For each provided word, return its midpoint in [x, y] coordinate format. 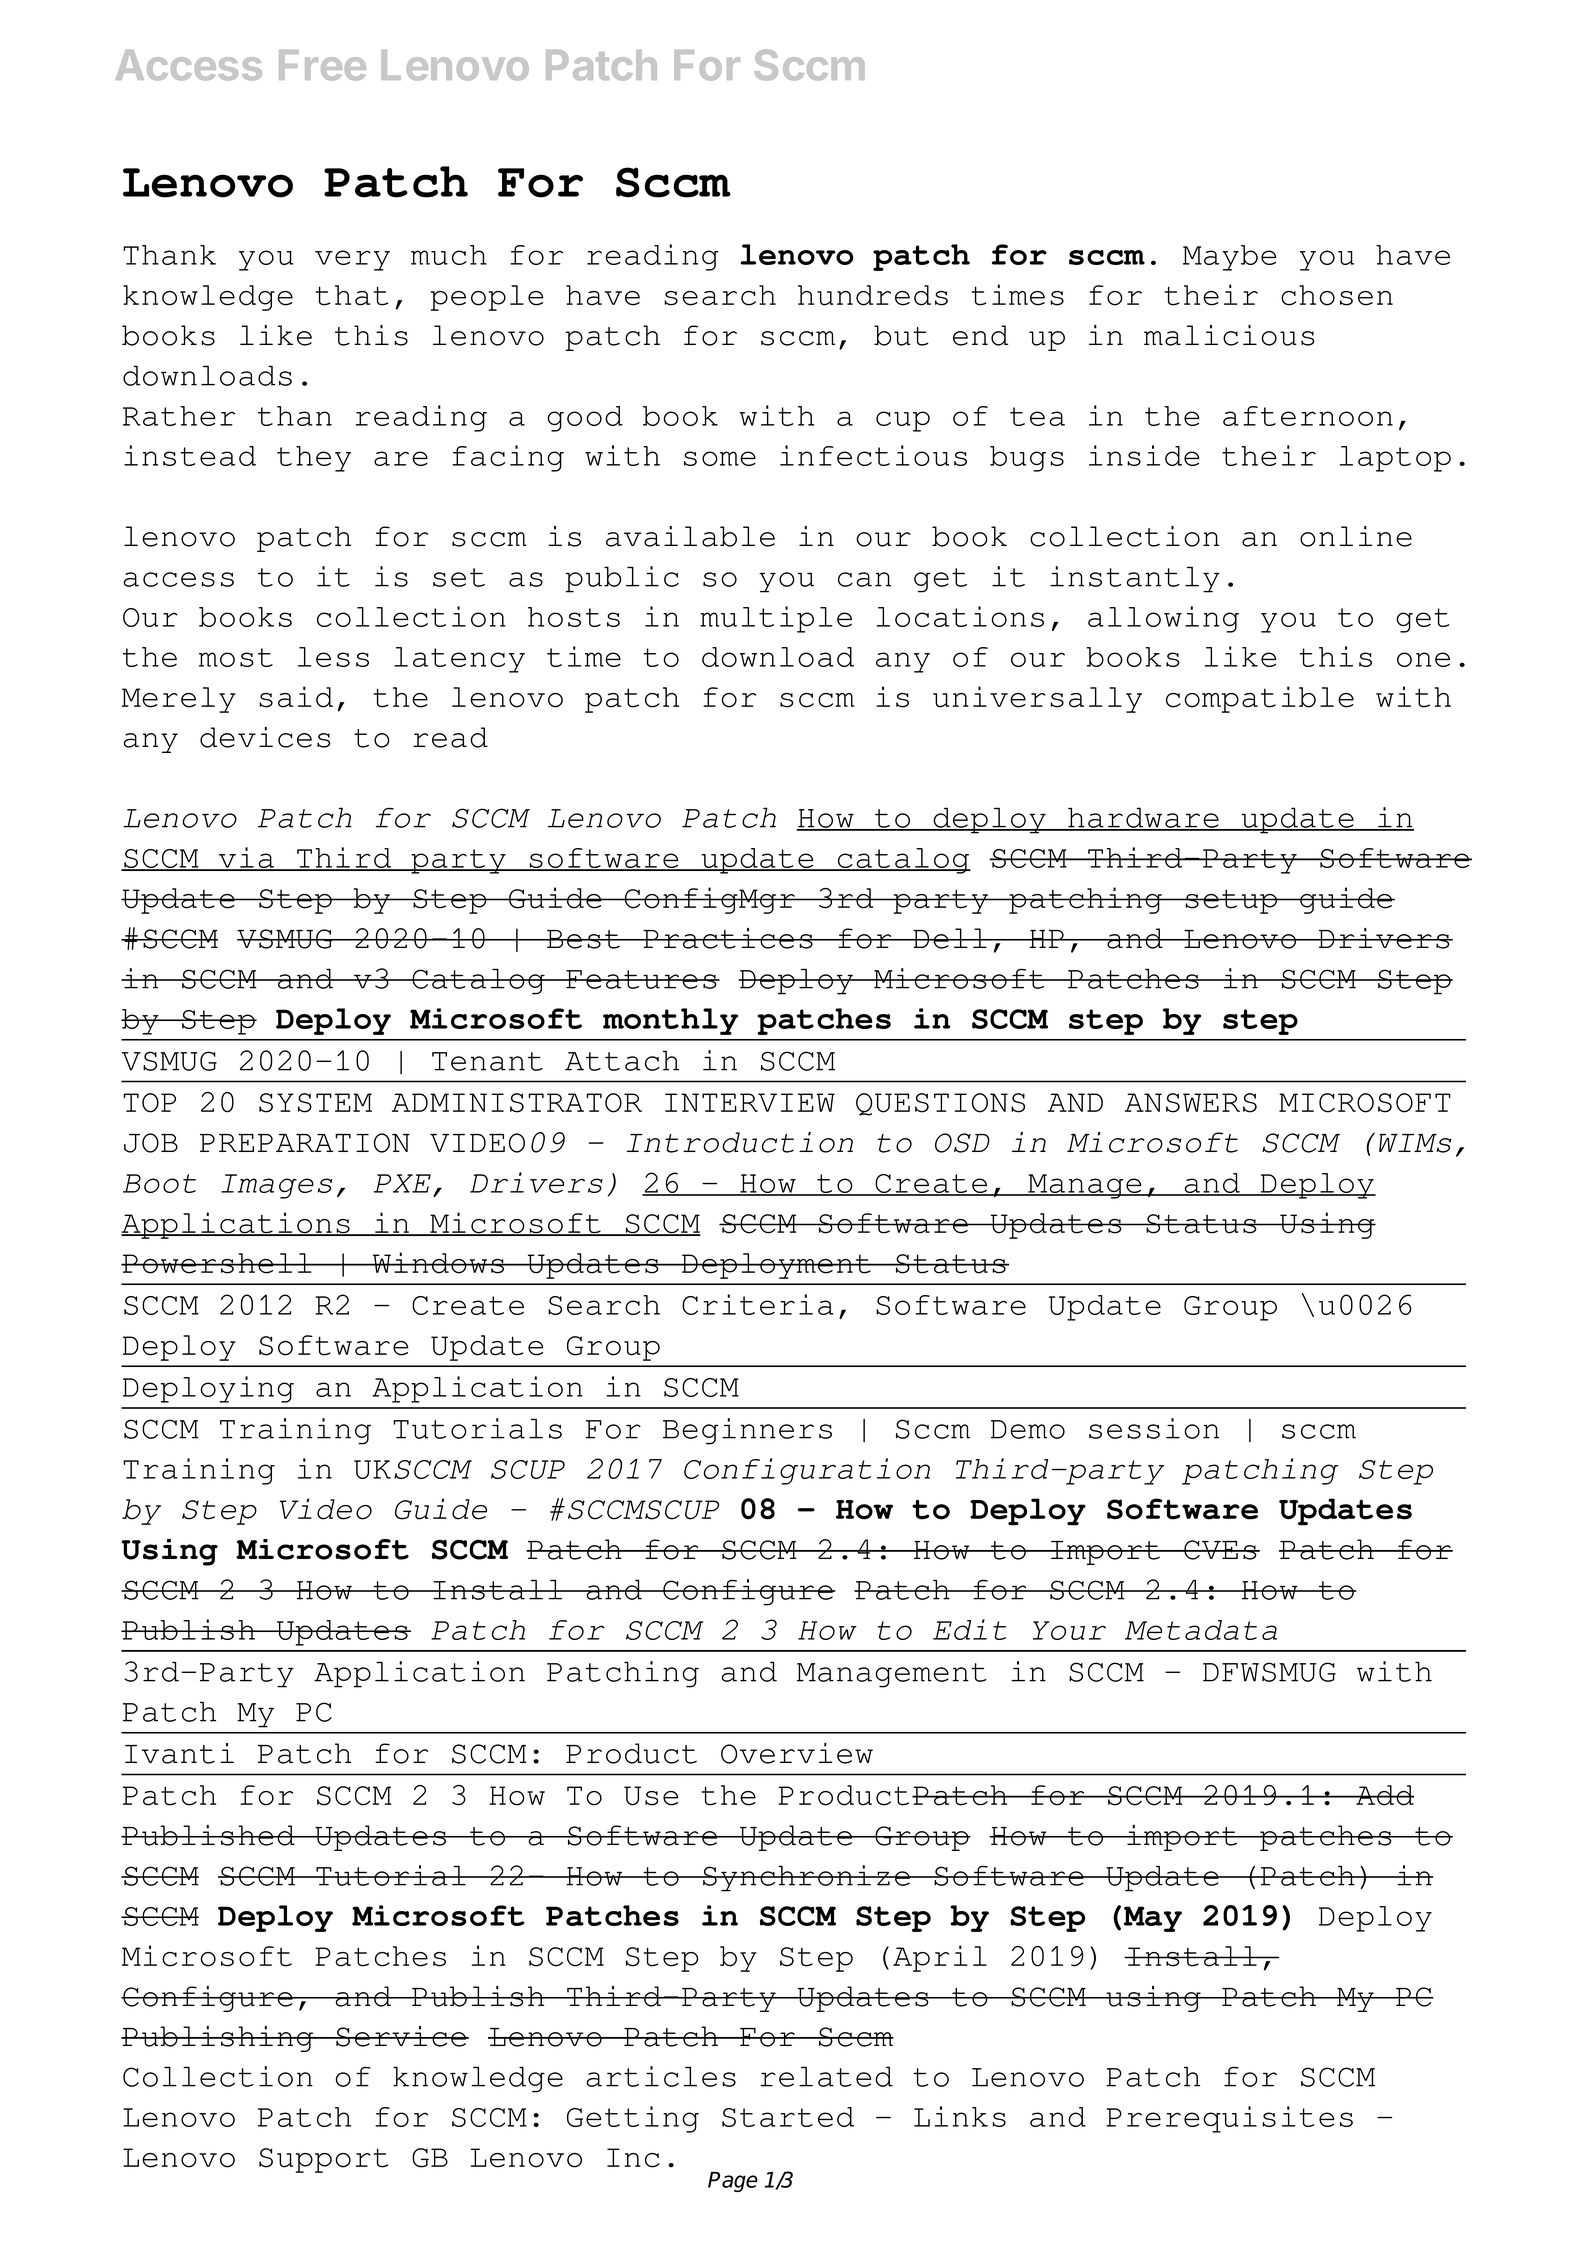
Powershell [217, 1263]
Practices [728, 938]
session [1154, 1428]
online [1356, 536]
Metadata [1201, 1630]
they [314, 459]
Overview [797, 1753]
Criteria [758, 1304]
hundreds [873, 295]
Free [322, 65]
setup [1231, 901]
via [246, 859]
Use [651, 1796]
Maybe [1230, 258]
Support [323, 2160]
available [690, 536]
